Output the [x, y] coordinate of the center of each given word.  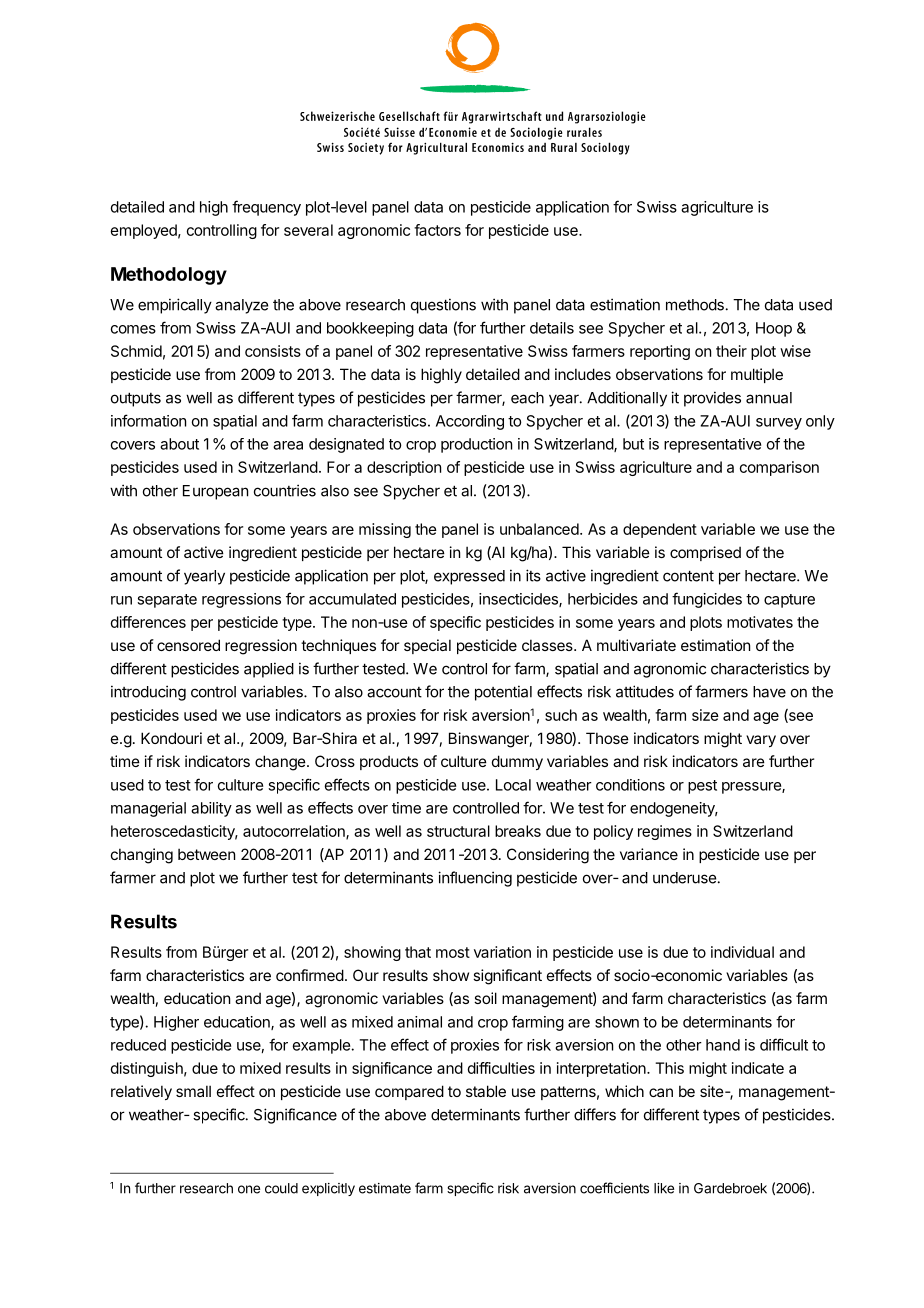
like [664, 1188]
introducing [148, 693]
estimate [385, 1188]
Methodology [169, 276]
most [453, 952]
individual [742, 952]
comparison [779, 468]
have [769, 692]
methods [695, 305]
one [249, 1189]
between [206, 854]
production [476, 445]
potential [503, 693]
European [215, 492]
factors [437, 230]
